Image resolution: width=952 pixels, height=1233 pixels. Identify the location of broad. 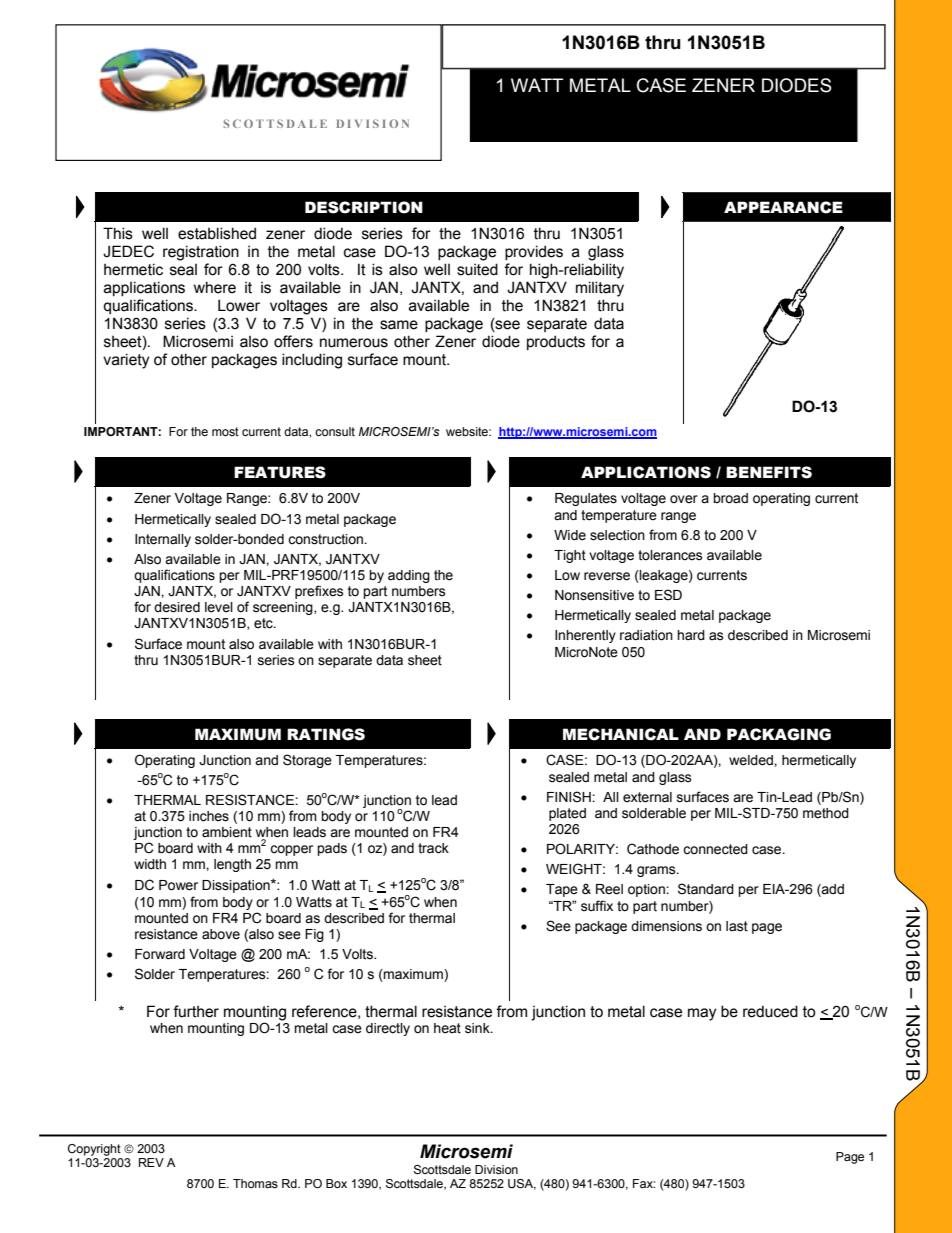
(730, 498).
